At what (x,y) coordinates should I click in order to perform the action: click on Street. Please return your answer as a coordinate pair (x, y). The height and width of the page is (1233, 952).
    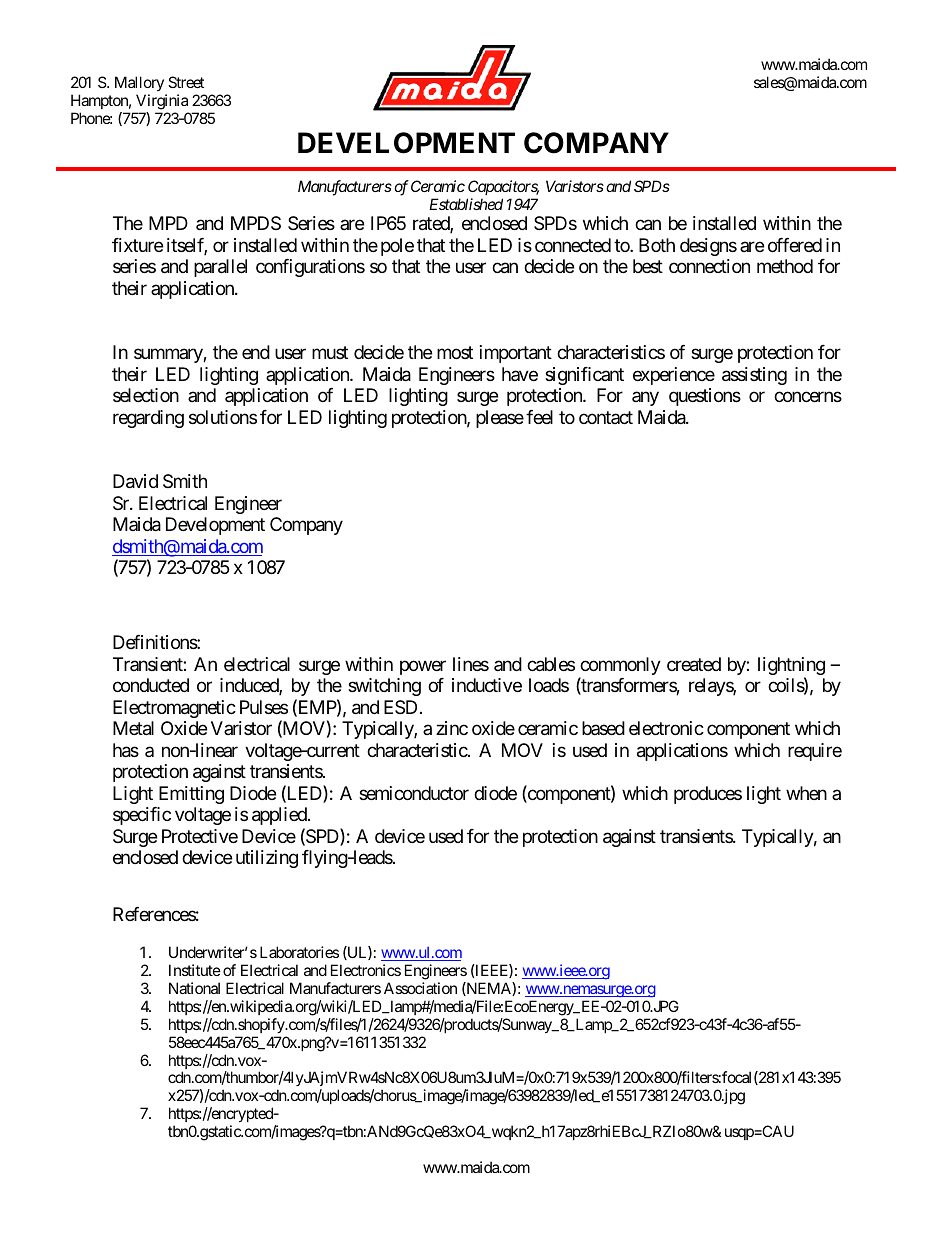
    Looking at the image, I should click on (186, 82).
